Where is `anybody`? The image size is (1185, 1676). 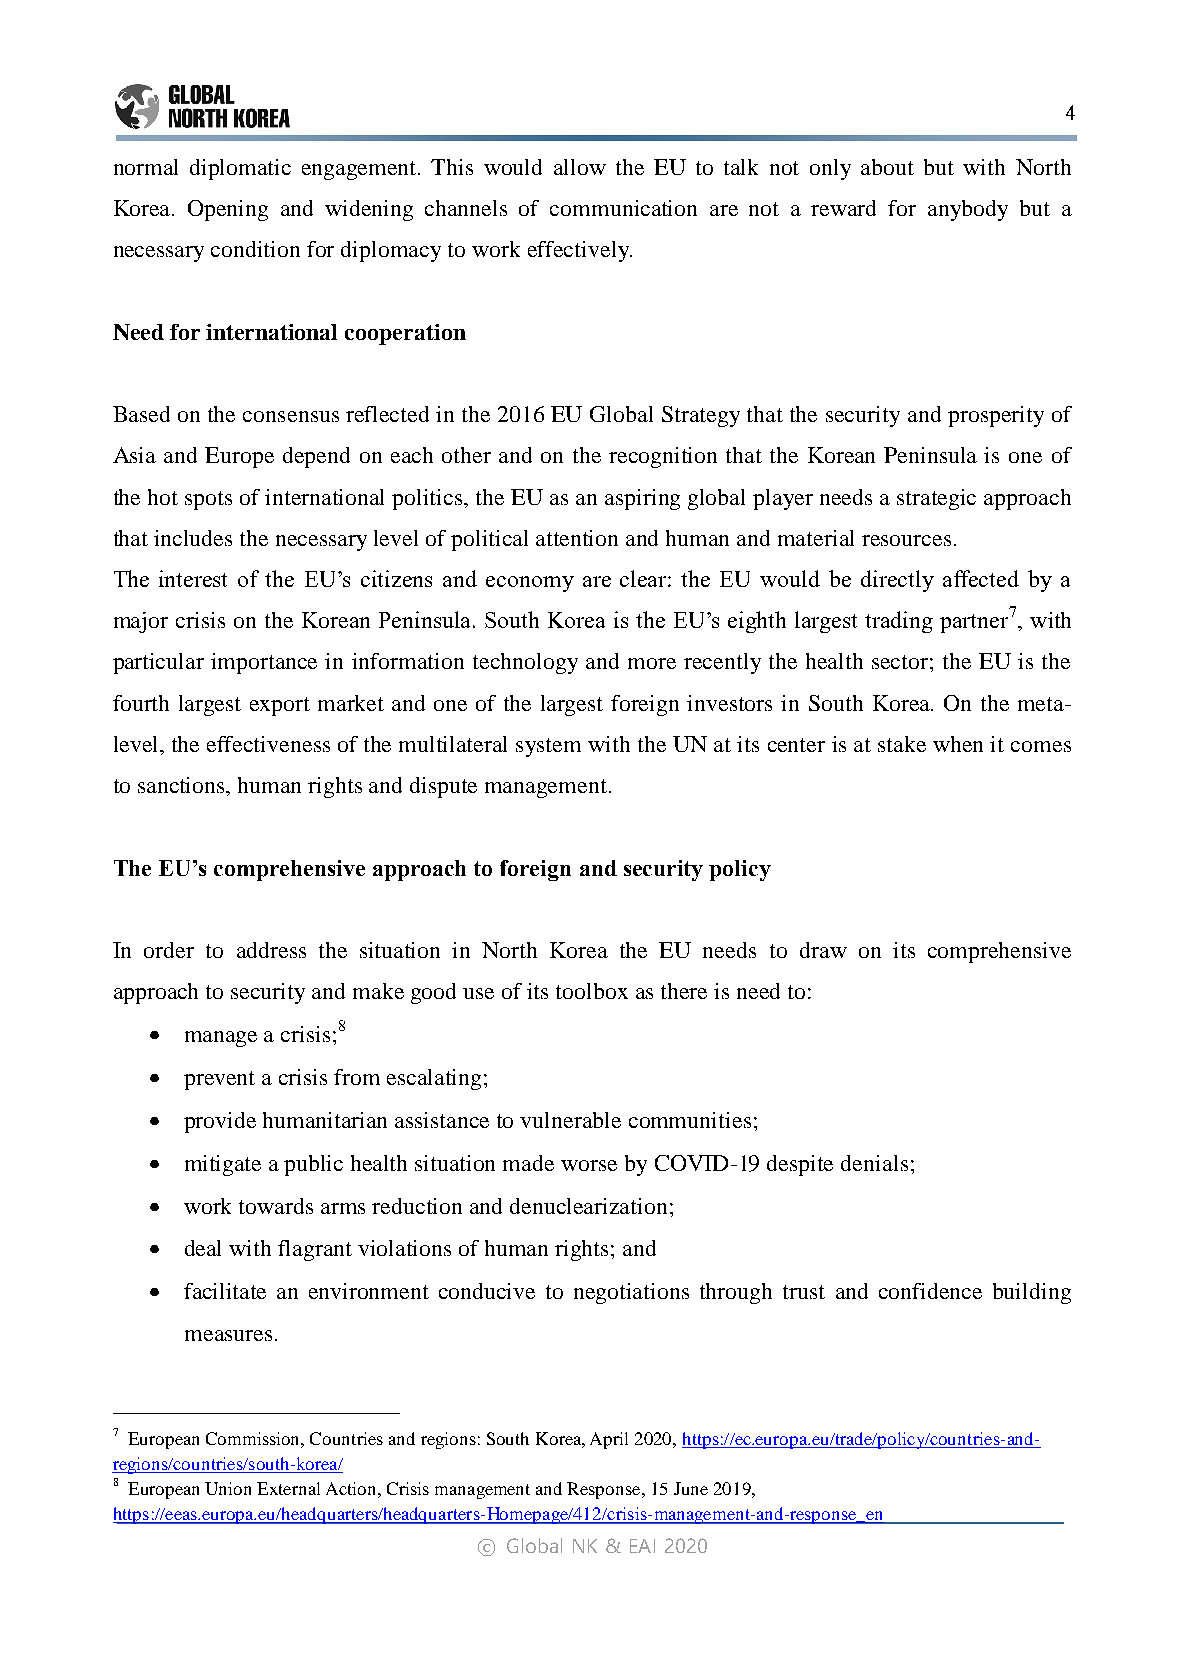 anybody is located at coordinates (968, 210).
